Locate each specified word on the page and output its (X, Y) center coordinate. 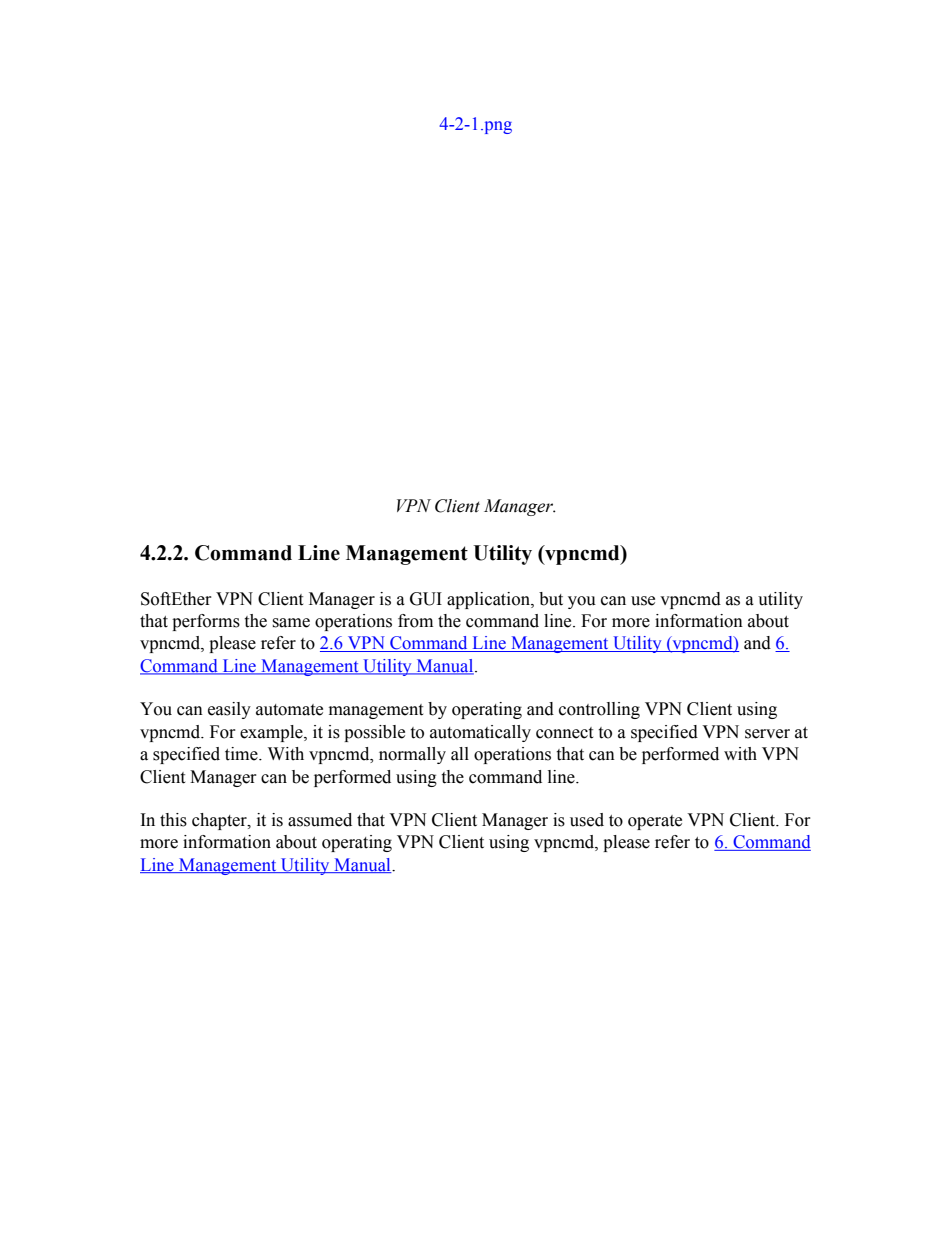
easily (229, 710)
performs (206, 622)
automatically (480, 733)
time (242, 754)
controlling (599, 710)
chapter (220, 821)
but (551, 599)
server (767, 734)
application (489, 600)
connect (564, 733)
